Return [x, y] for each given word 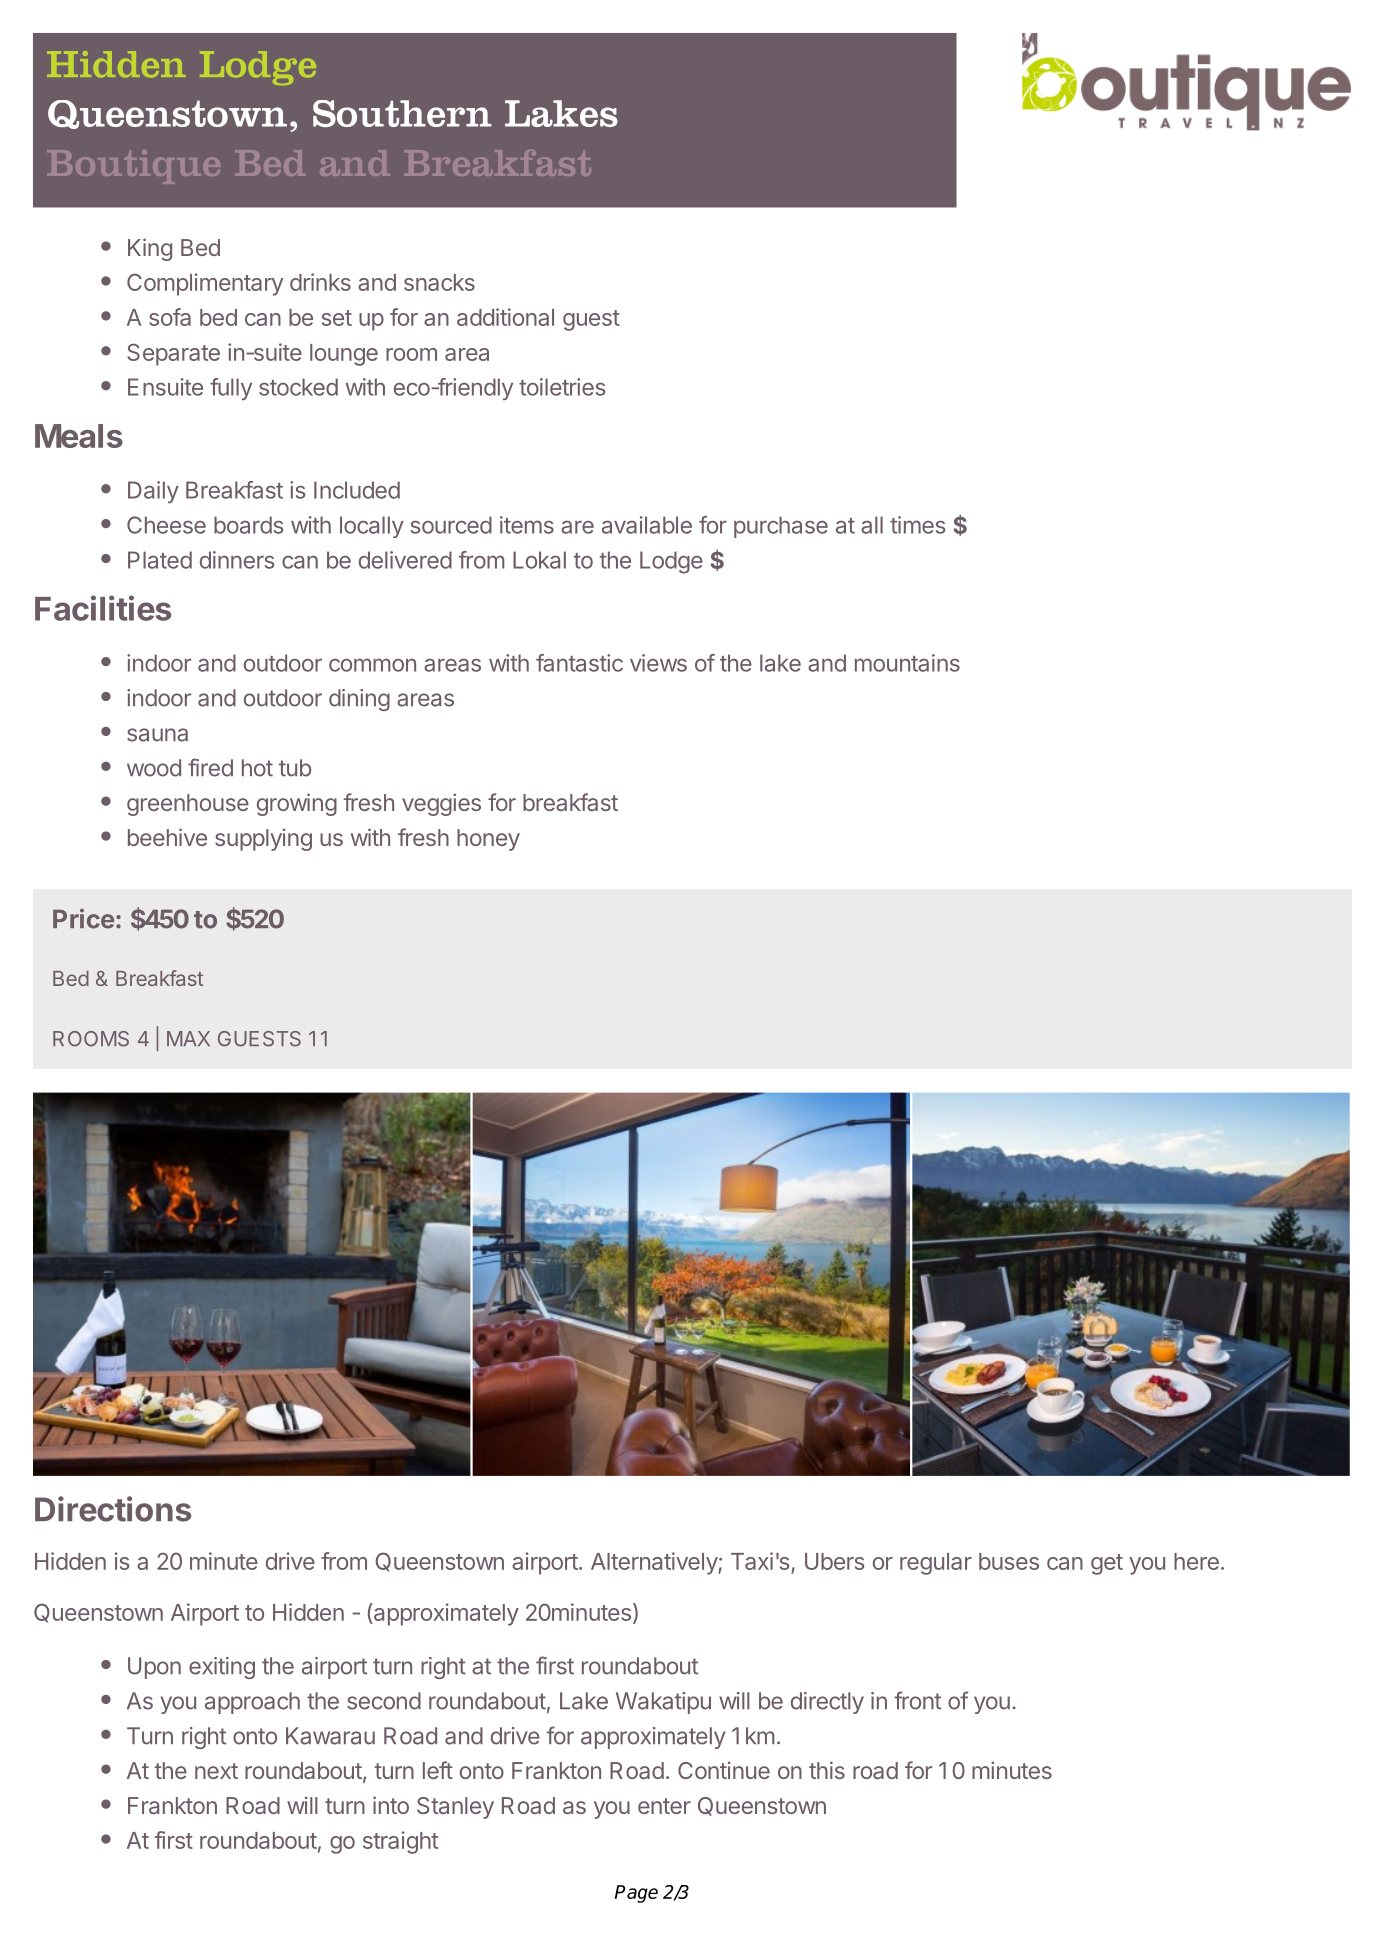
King [150, 249]
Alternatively [655, 1563]
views [658, 663]
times [917, 525]
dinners [237, 560]
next [216, 1771]
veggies [441, 804]
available [647, 525]
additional [505, 317]
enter [664, 1806]
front [917, 1700]
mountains [907, 663]
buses [1009, 1561]
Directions [113, 1509]
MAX [188, 1038]
